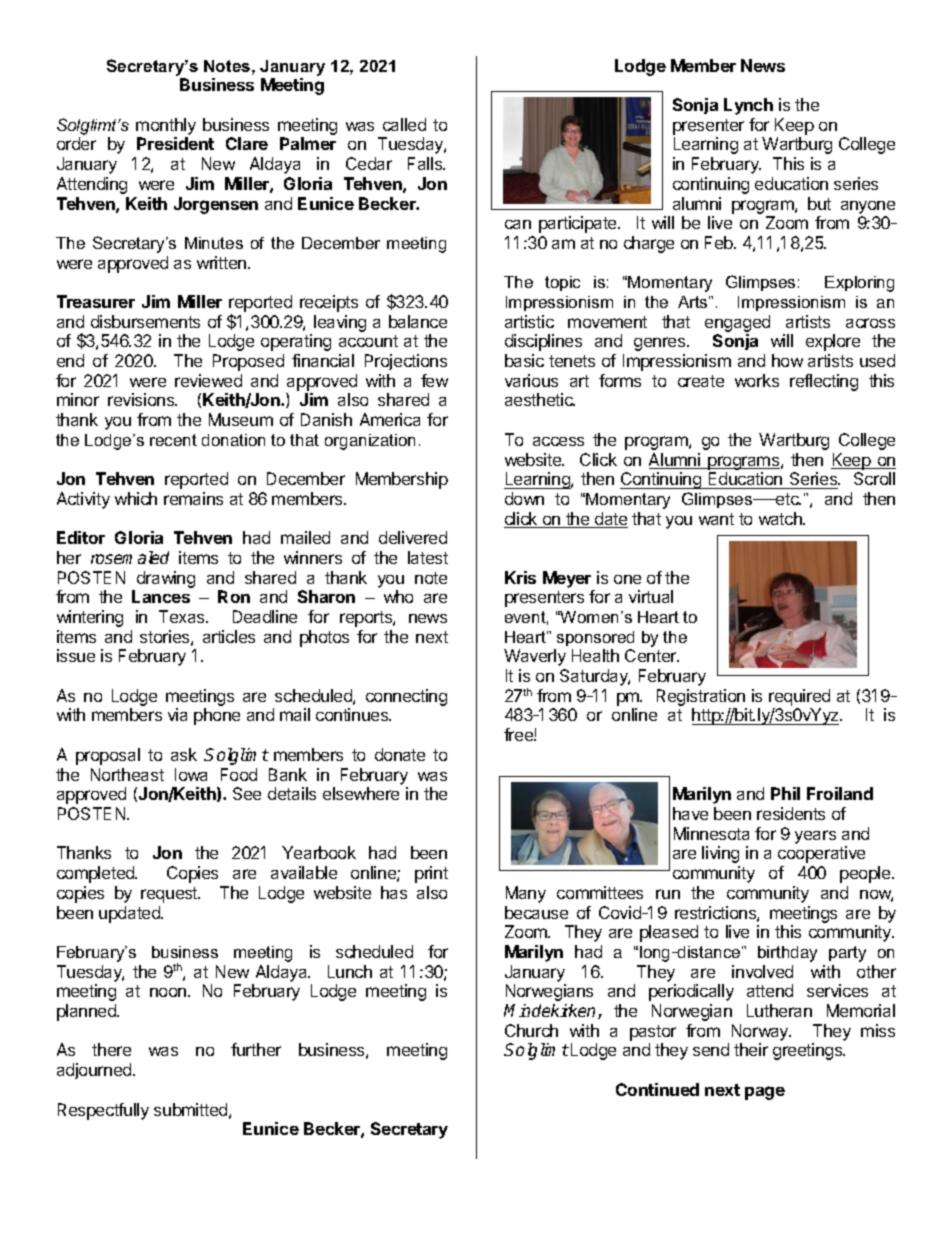  I want to click on page, so click(765, 1093).
